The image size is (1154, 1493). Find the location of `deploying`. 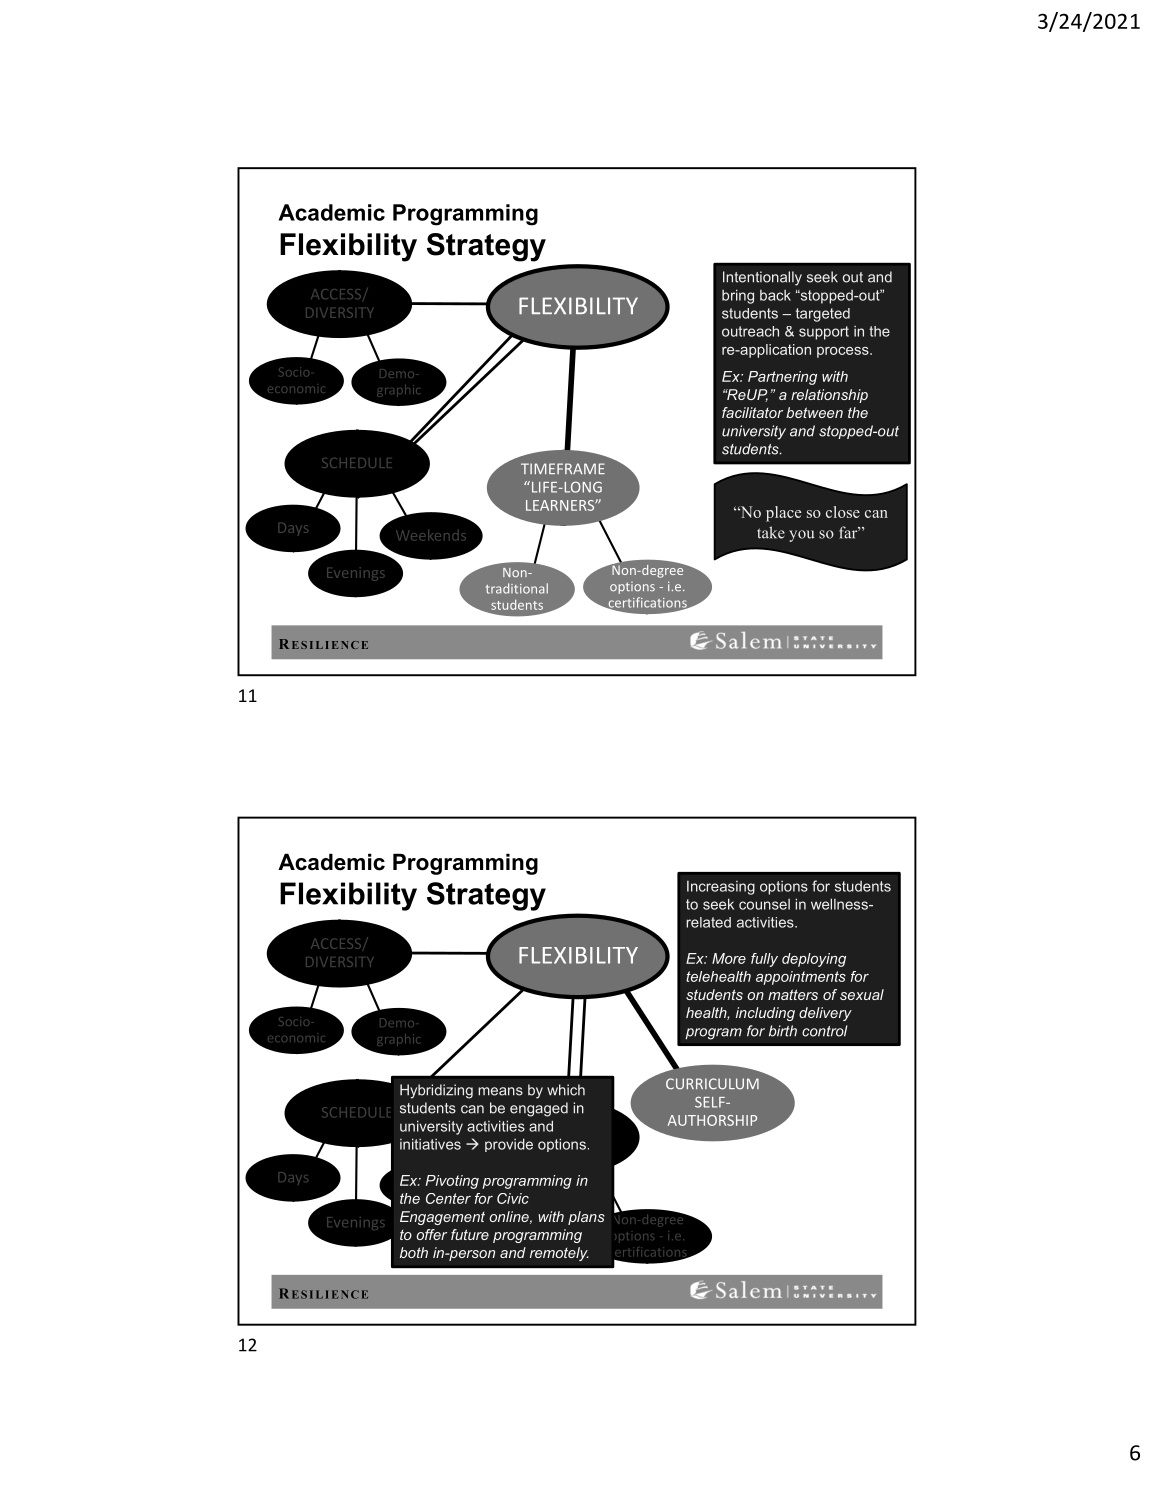

deploying is located at coordinates (814, 960).
